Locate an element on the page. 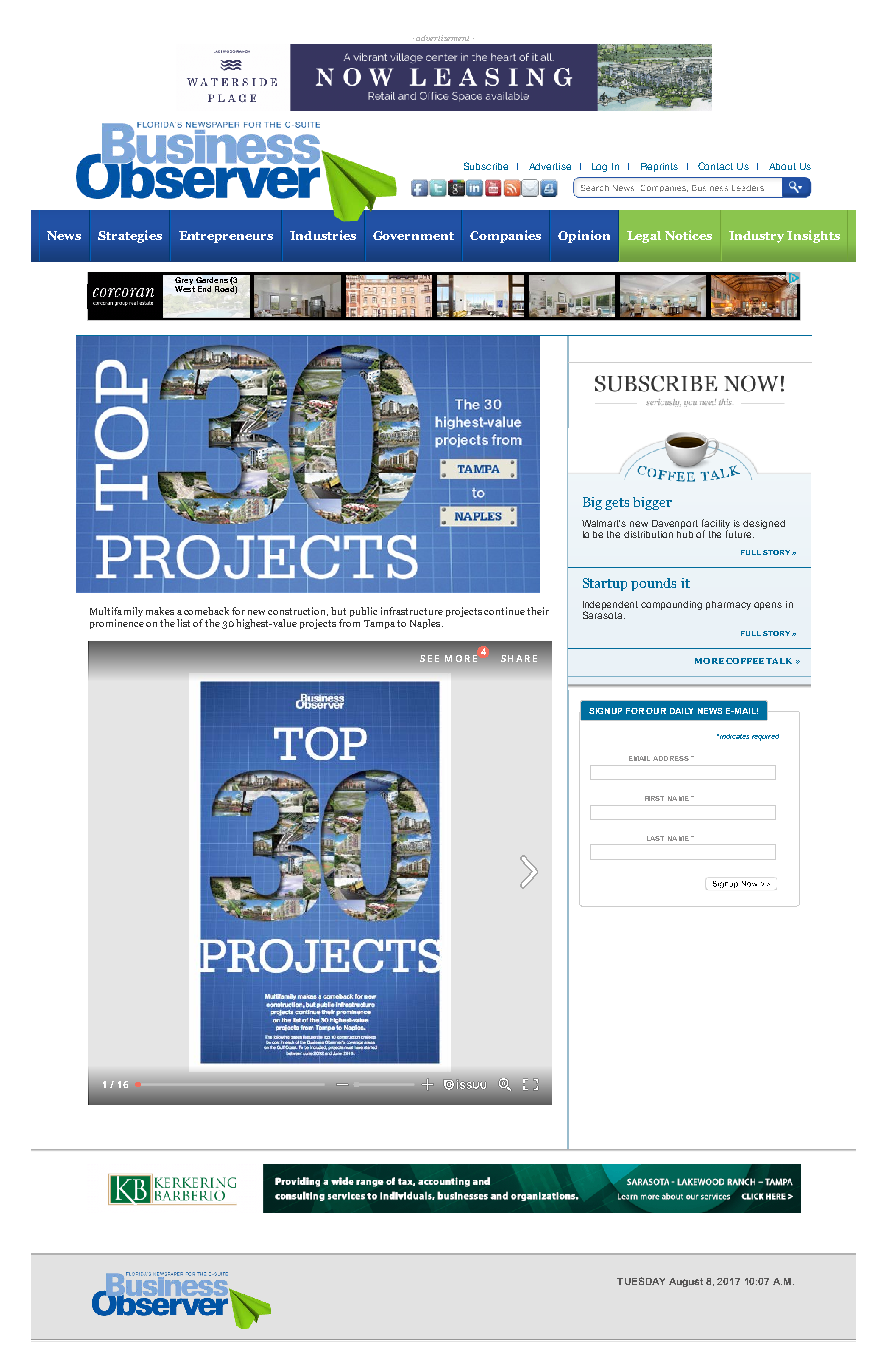  Entrepreneurs is located at coordinates (226, 237).
